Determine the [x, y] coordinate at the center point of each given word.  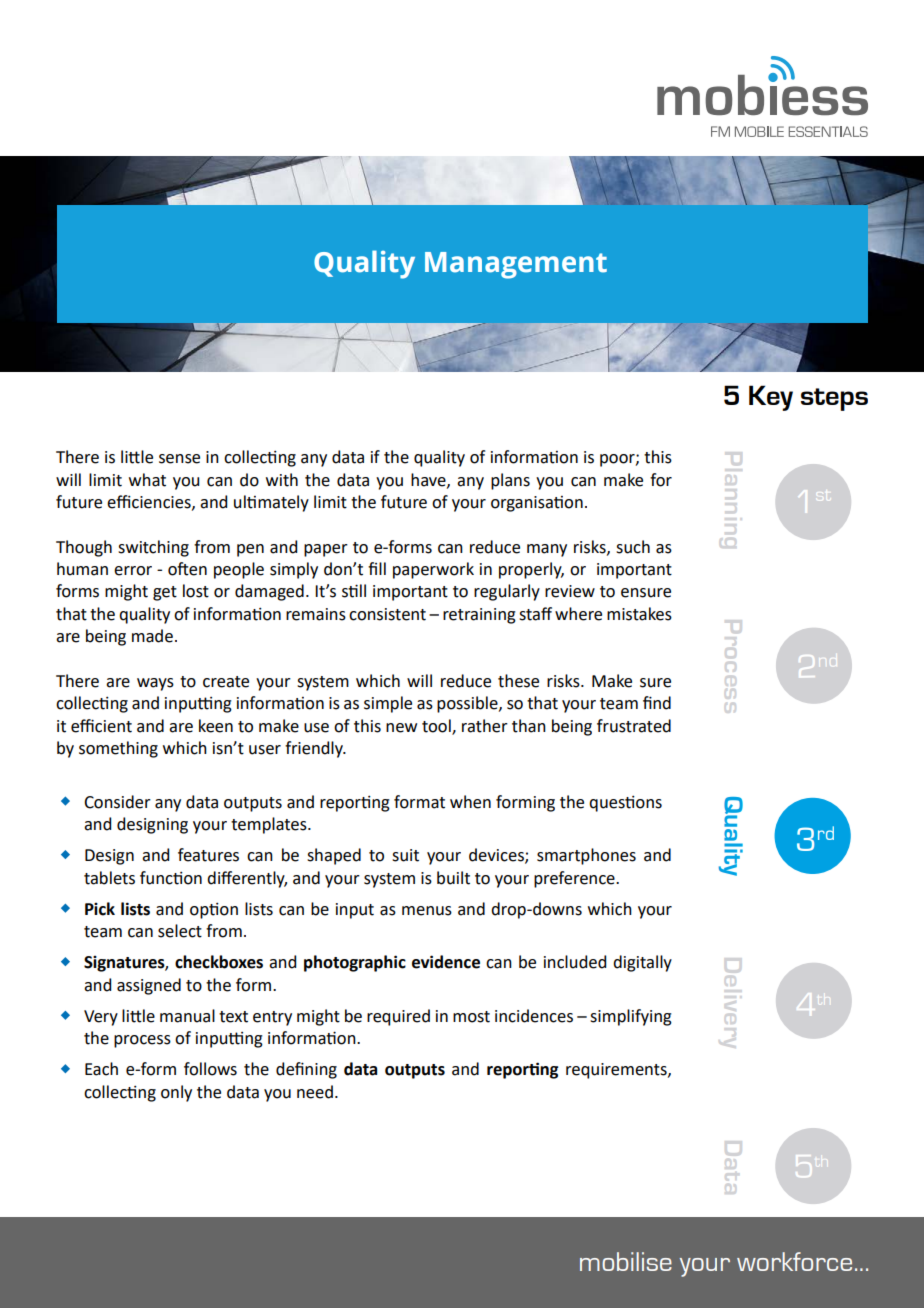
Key [771, 398]
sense [179, 459]
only [176, 1093]
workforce [794, 1261]
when [470, 802]
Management [516, 265]
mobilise [626, 1261]
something [118, 749]
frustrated [634, 726]
